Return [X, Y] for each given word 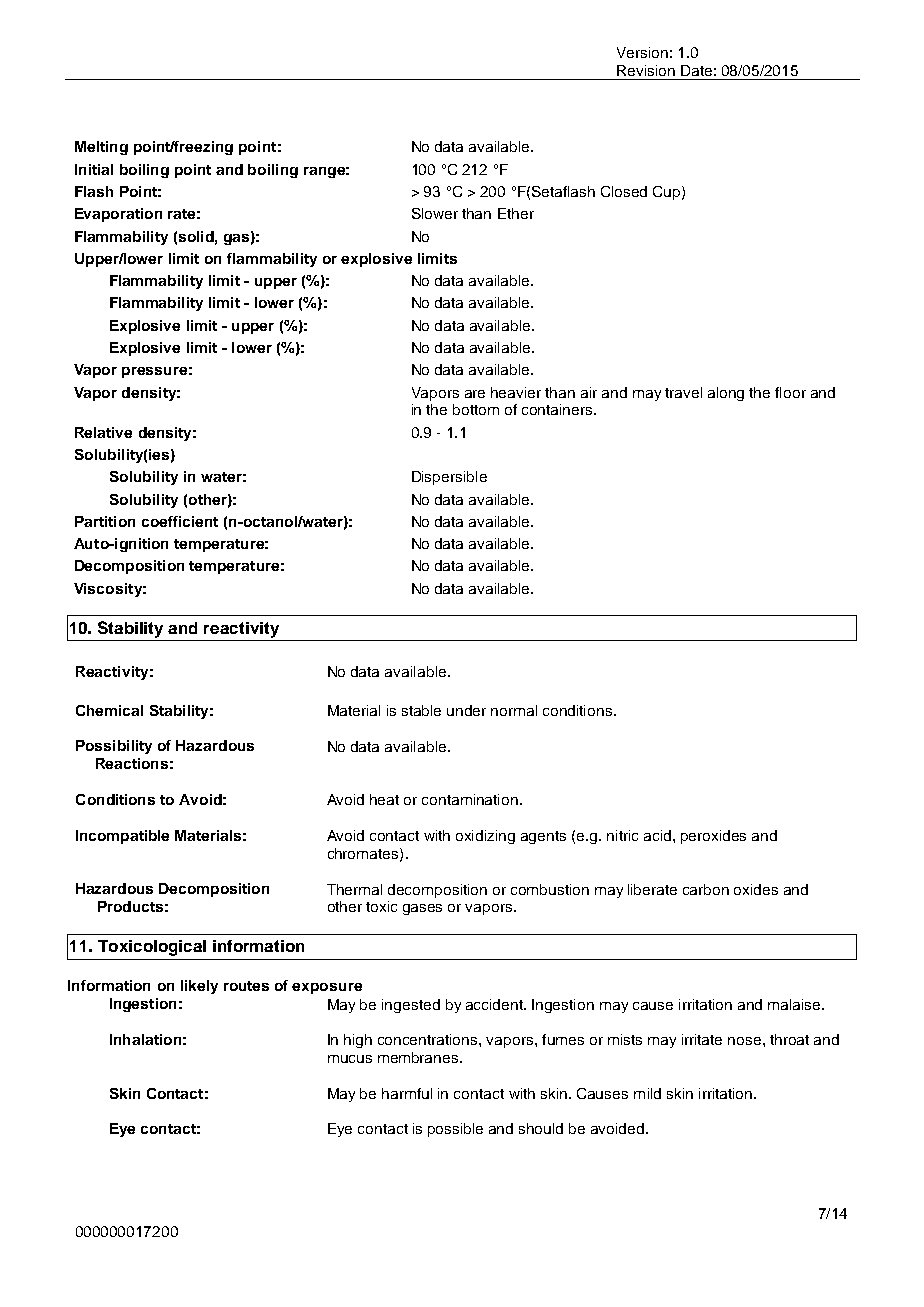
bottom [476, 409]
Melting [101, 148]
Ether [516, 213]
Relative [103, 432]
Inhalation [145, 1039]
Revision [646, 70]
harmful [407, 1093]
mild [647, 1093]
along [726, 394]
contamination [471, 799]
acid [659, 835]
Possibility [114, 747]
